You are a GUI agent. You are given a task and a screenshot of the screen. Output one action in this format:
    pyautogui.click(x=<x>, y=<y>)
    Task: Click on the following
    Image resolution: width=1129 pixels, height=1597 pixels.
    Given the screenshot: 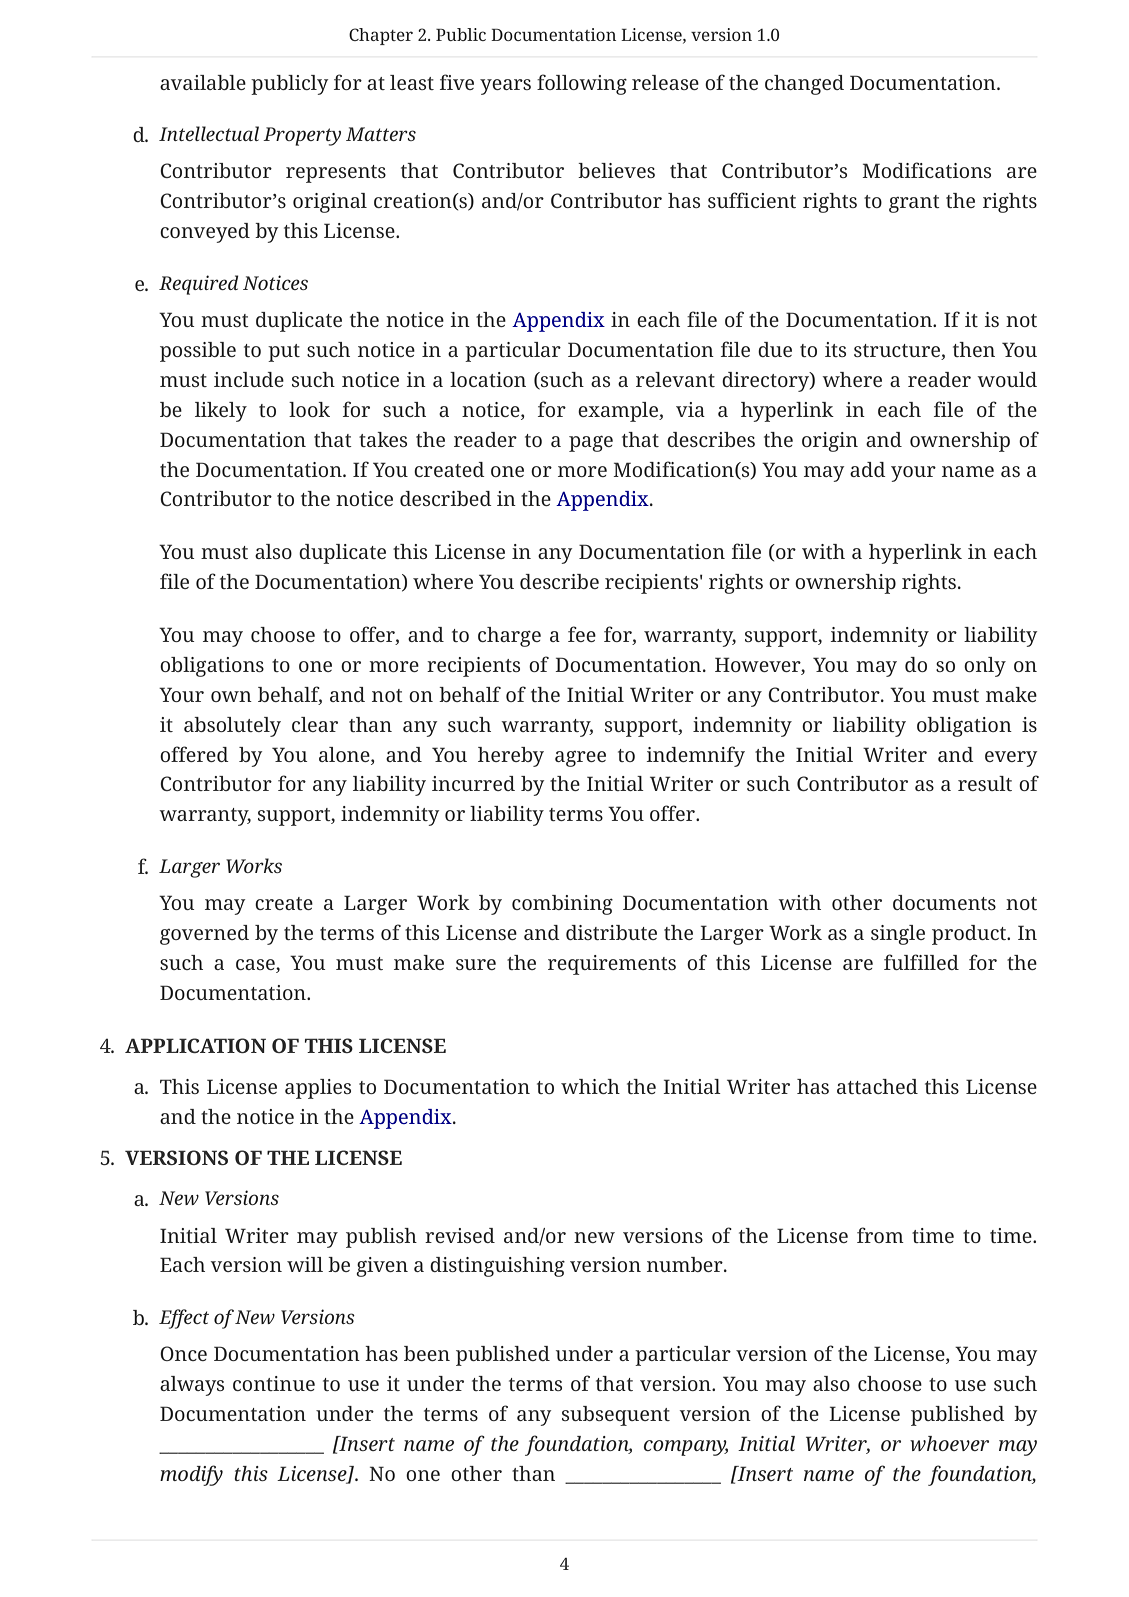 What is the action you would take?
    pyautogui.click(x=582, y=84)
